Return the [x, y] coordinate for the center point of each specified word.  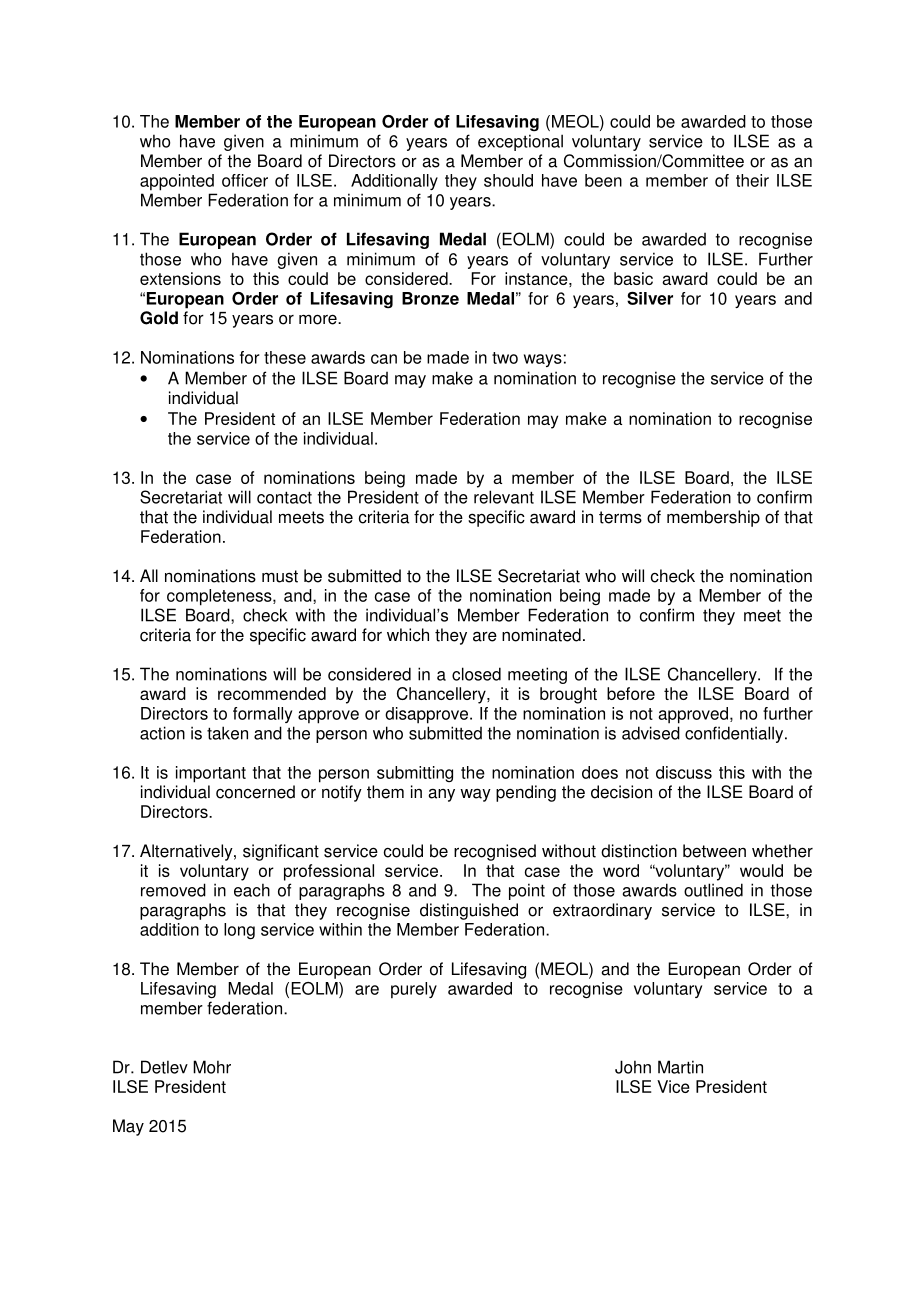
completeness [220, 597]
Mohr [212, 1067]
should [508, 180]
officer [245, 180]
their [752, 180]
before [631, 693]
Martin [680, 1067]
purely [414, 990]
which [408, 635]
